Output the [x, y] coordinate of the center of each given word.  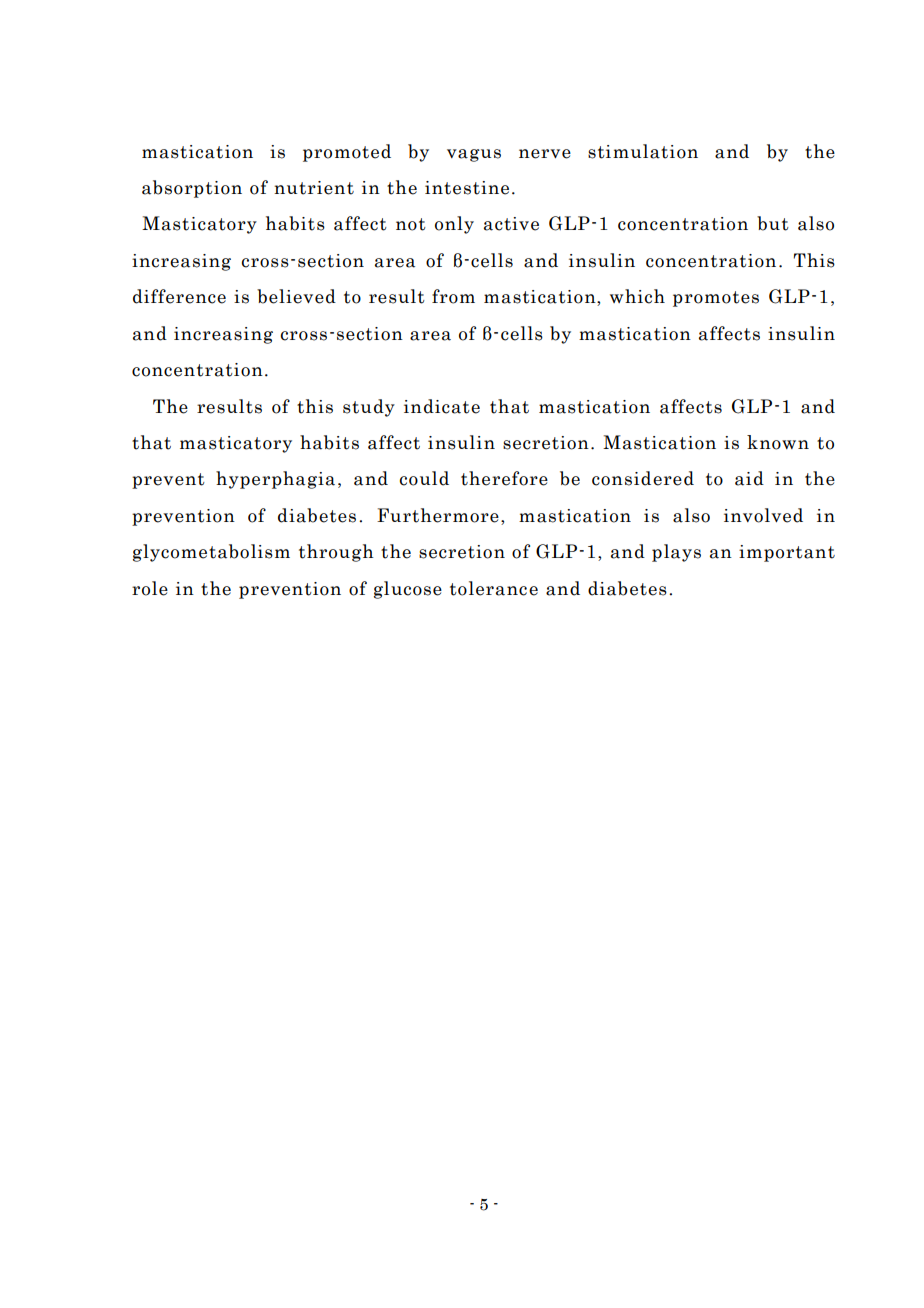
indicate [442, 406]
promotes [716, 299]
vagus [474, 155]
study [369, 408]
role [150, 588]
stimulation [643, 151]
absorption [192, 189]
